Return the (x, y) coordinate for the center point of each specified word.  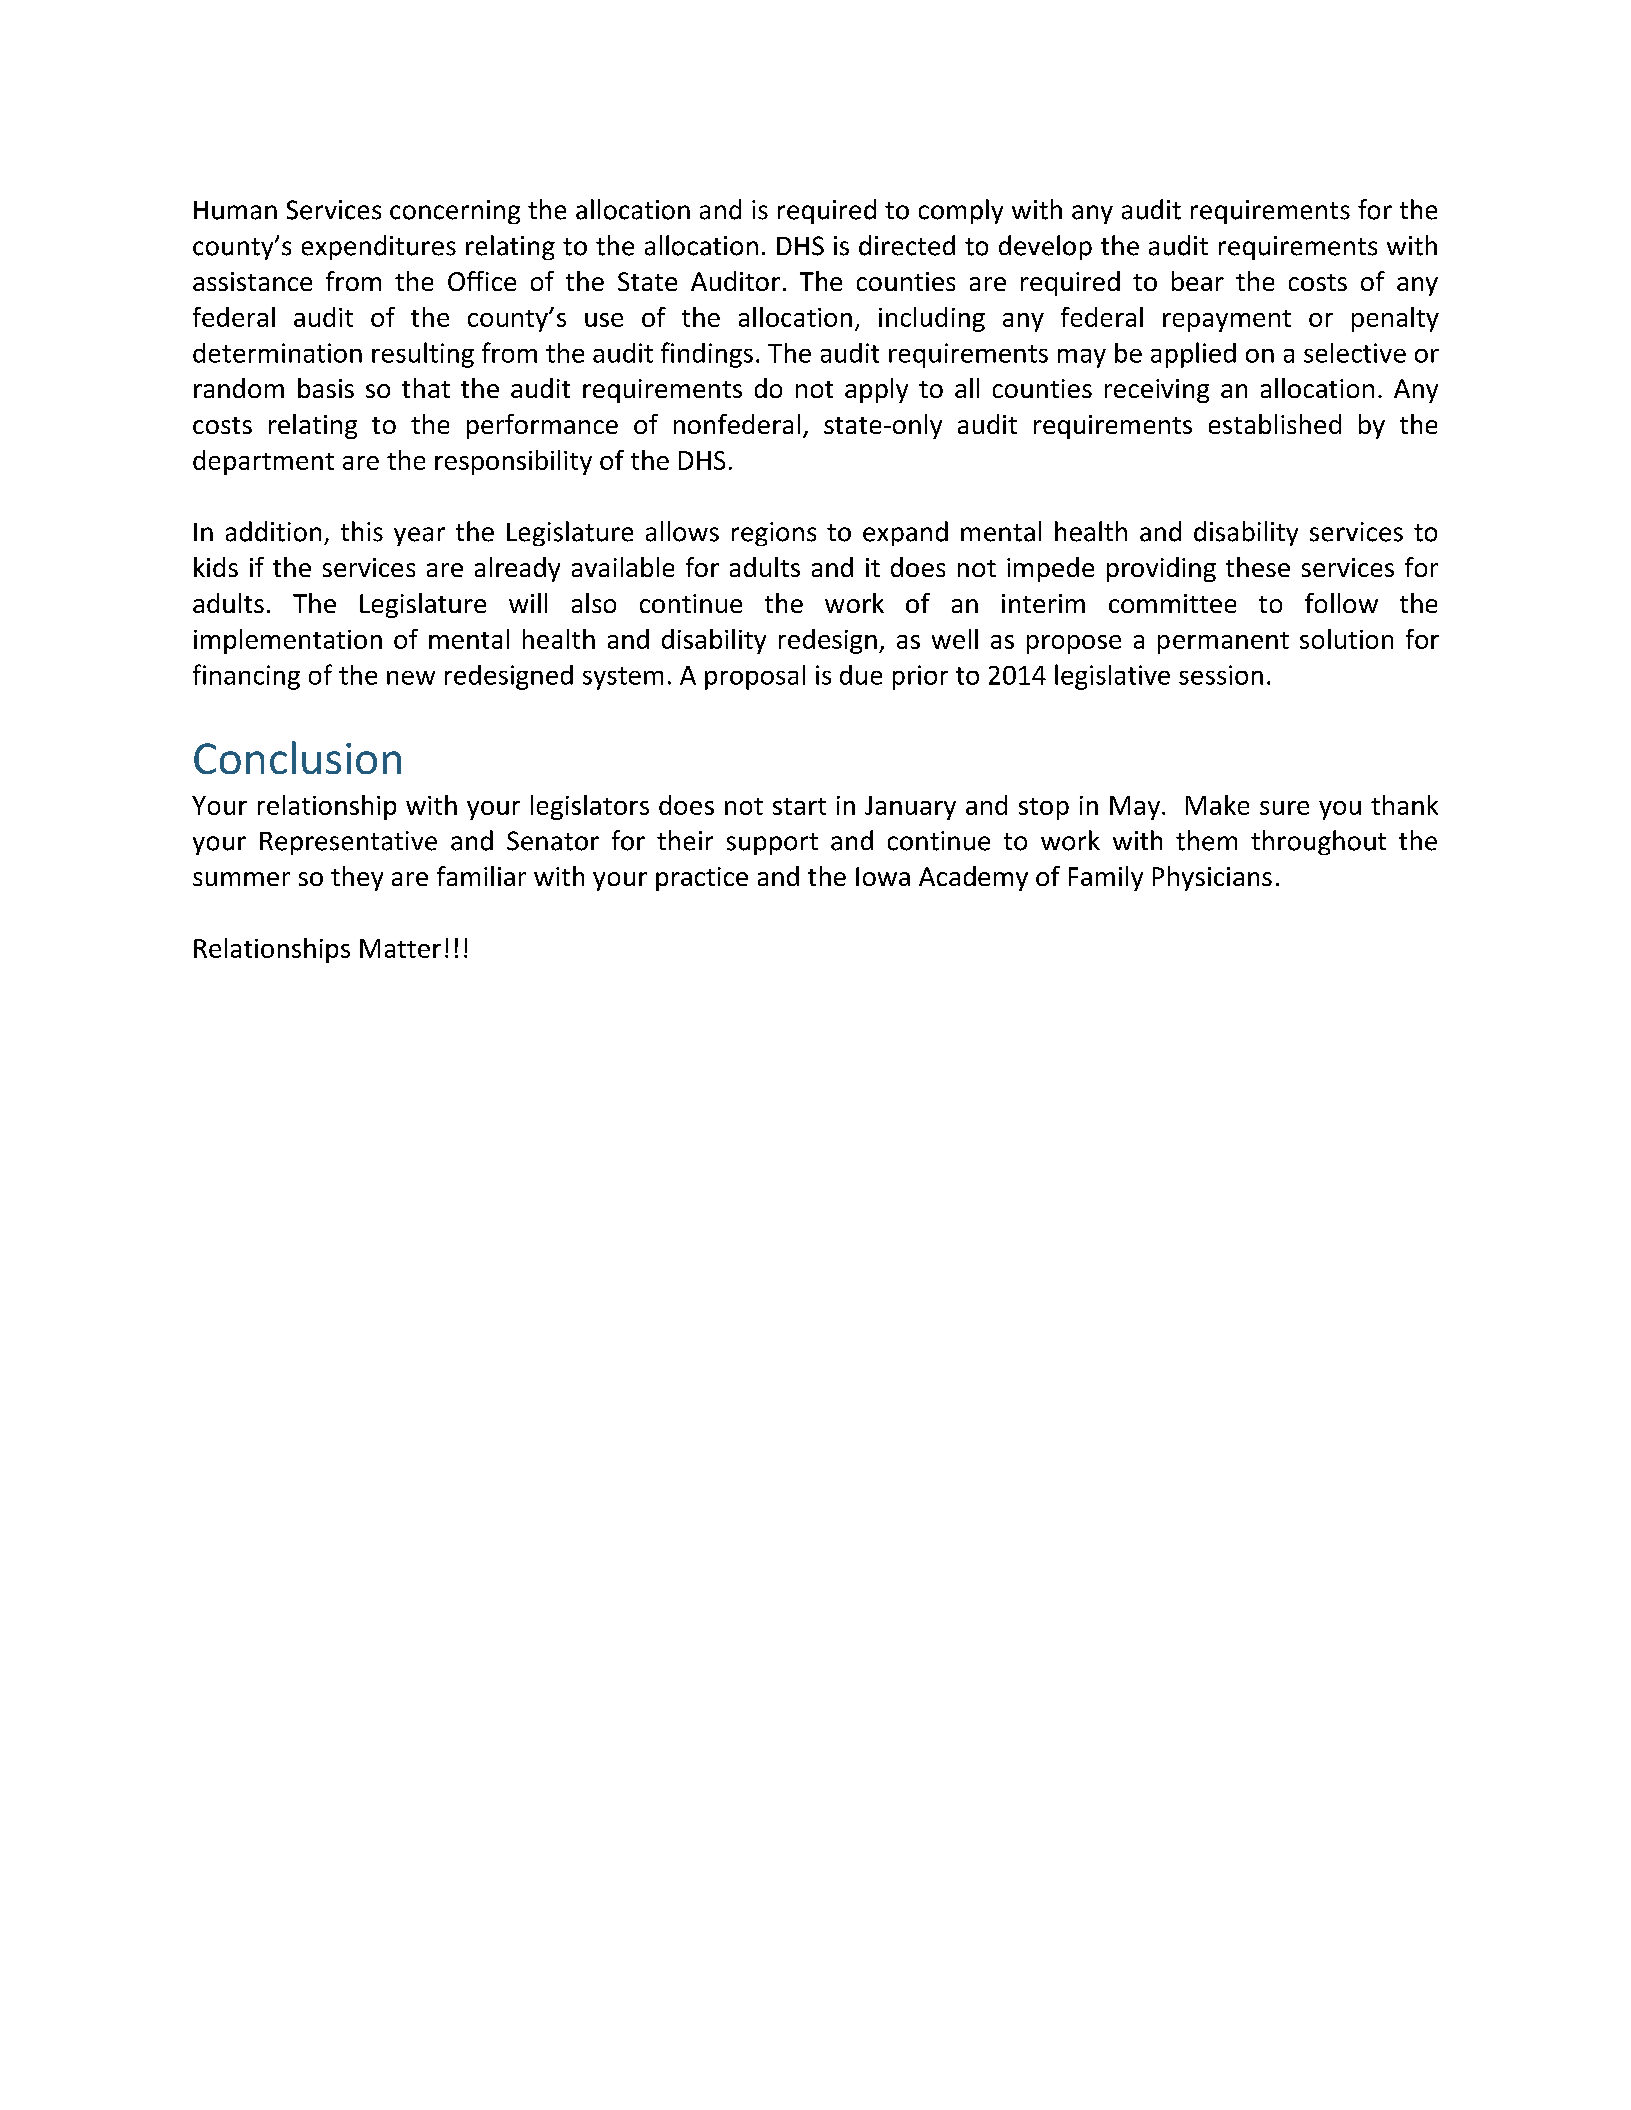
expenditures (379, 247)
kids (216, 567)
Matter (400, 948)
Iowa (883, 876)
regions (774, 534)
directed (907, 245)
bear (1198, 281)
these (1258, 567)
